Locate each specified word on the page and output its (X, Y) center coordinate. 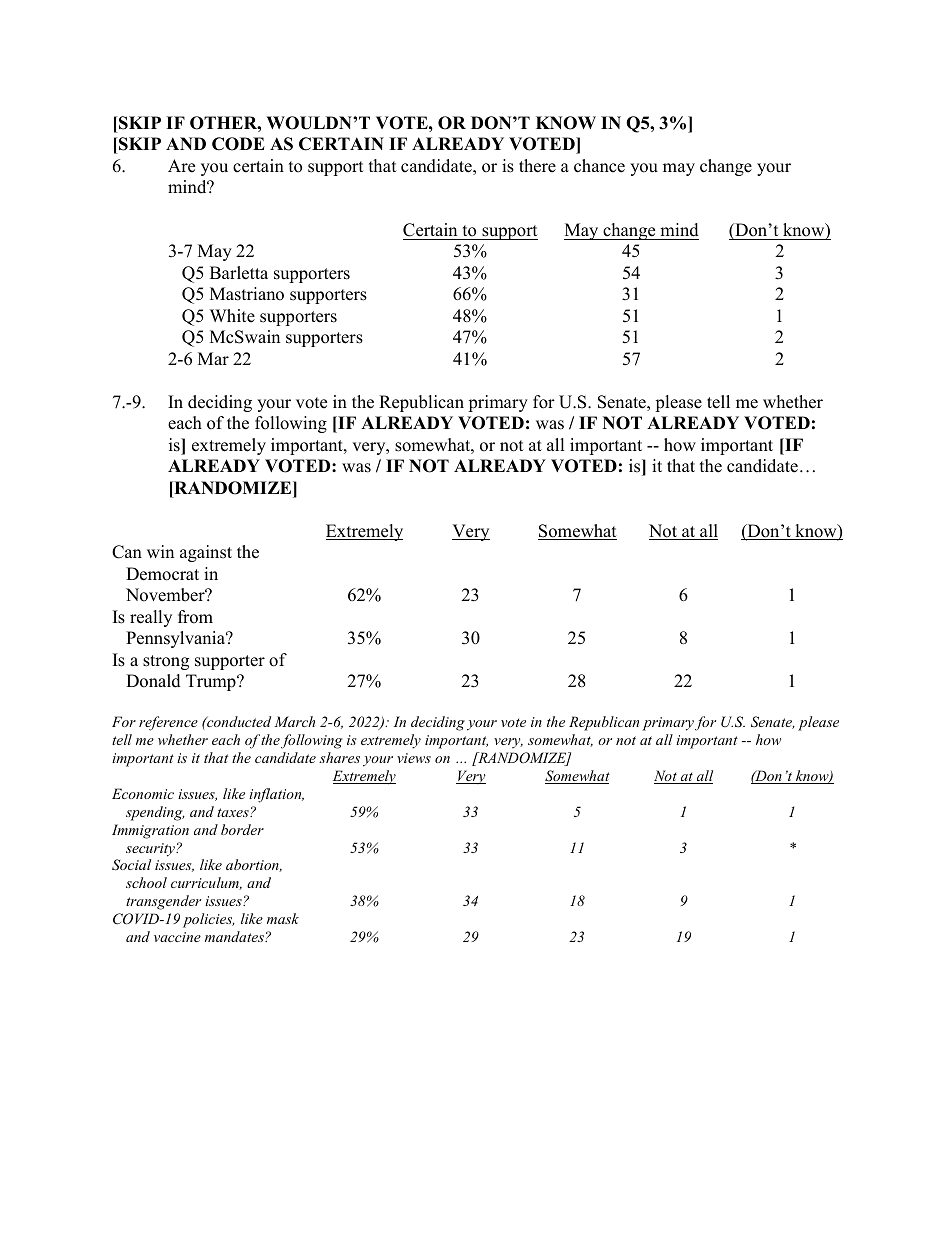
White (232, 316)
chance (599, 166)
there (537, 166)
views (414, 758)
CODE (238, 144)
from (195, 617)
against (206, 553)
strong (166, 662)
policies (209, 920)
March (294, 721)
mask (283, 918)
